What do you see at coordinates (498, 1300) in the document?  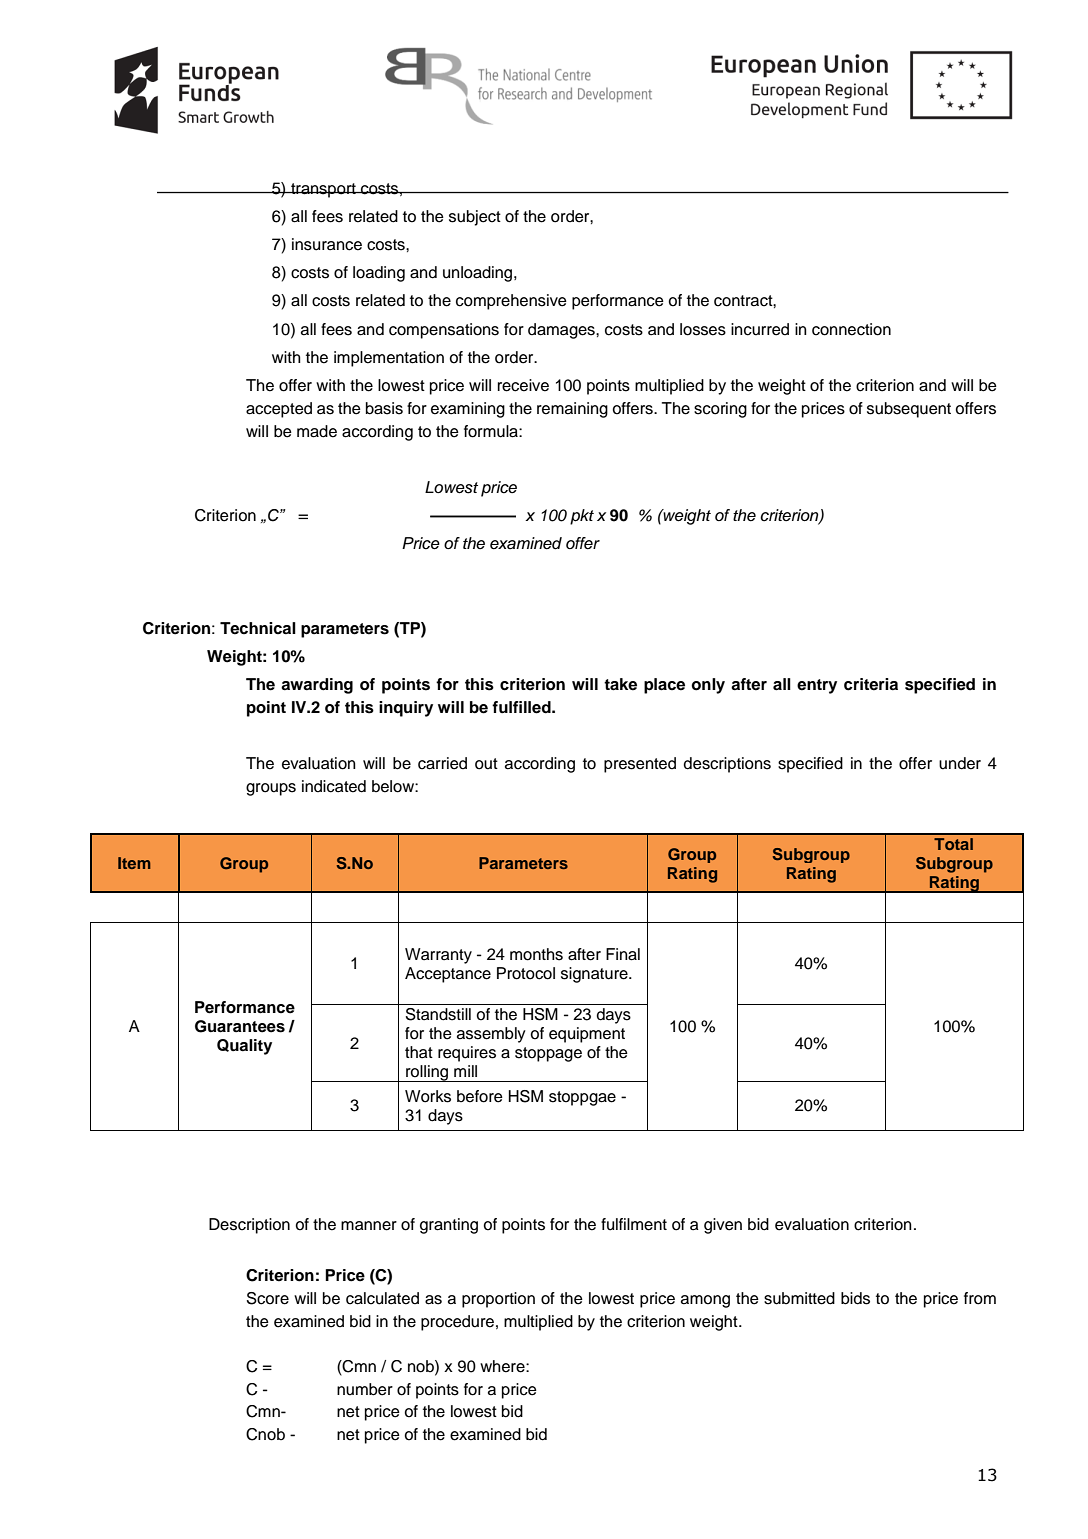 I see `proportion` at bounding box center [498, 1300].
